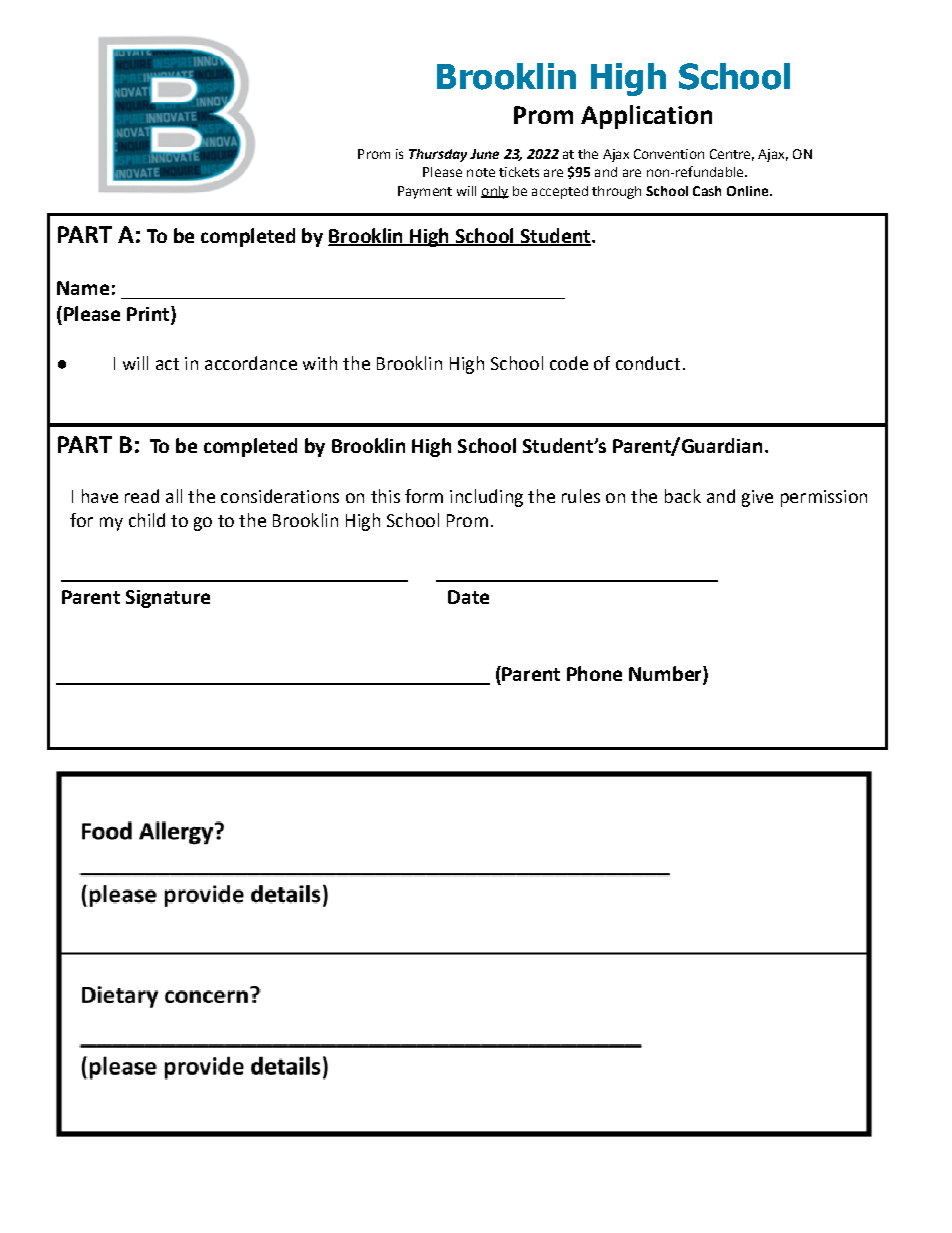 This page has width=952, height=1233. What do you see at coordinates (425, 192) in the page?
I see `Payment` at bounding box center [425, 192].
